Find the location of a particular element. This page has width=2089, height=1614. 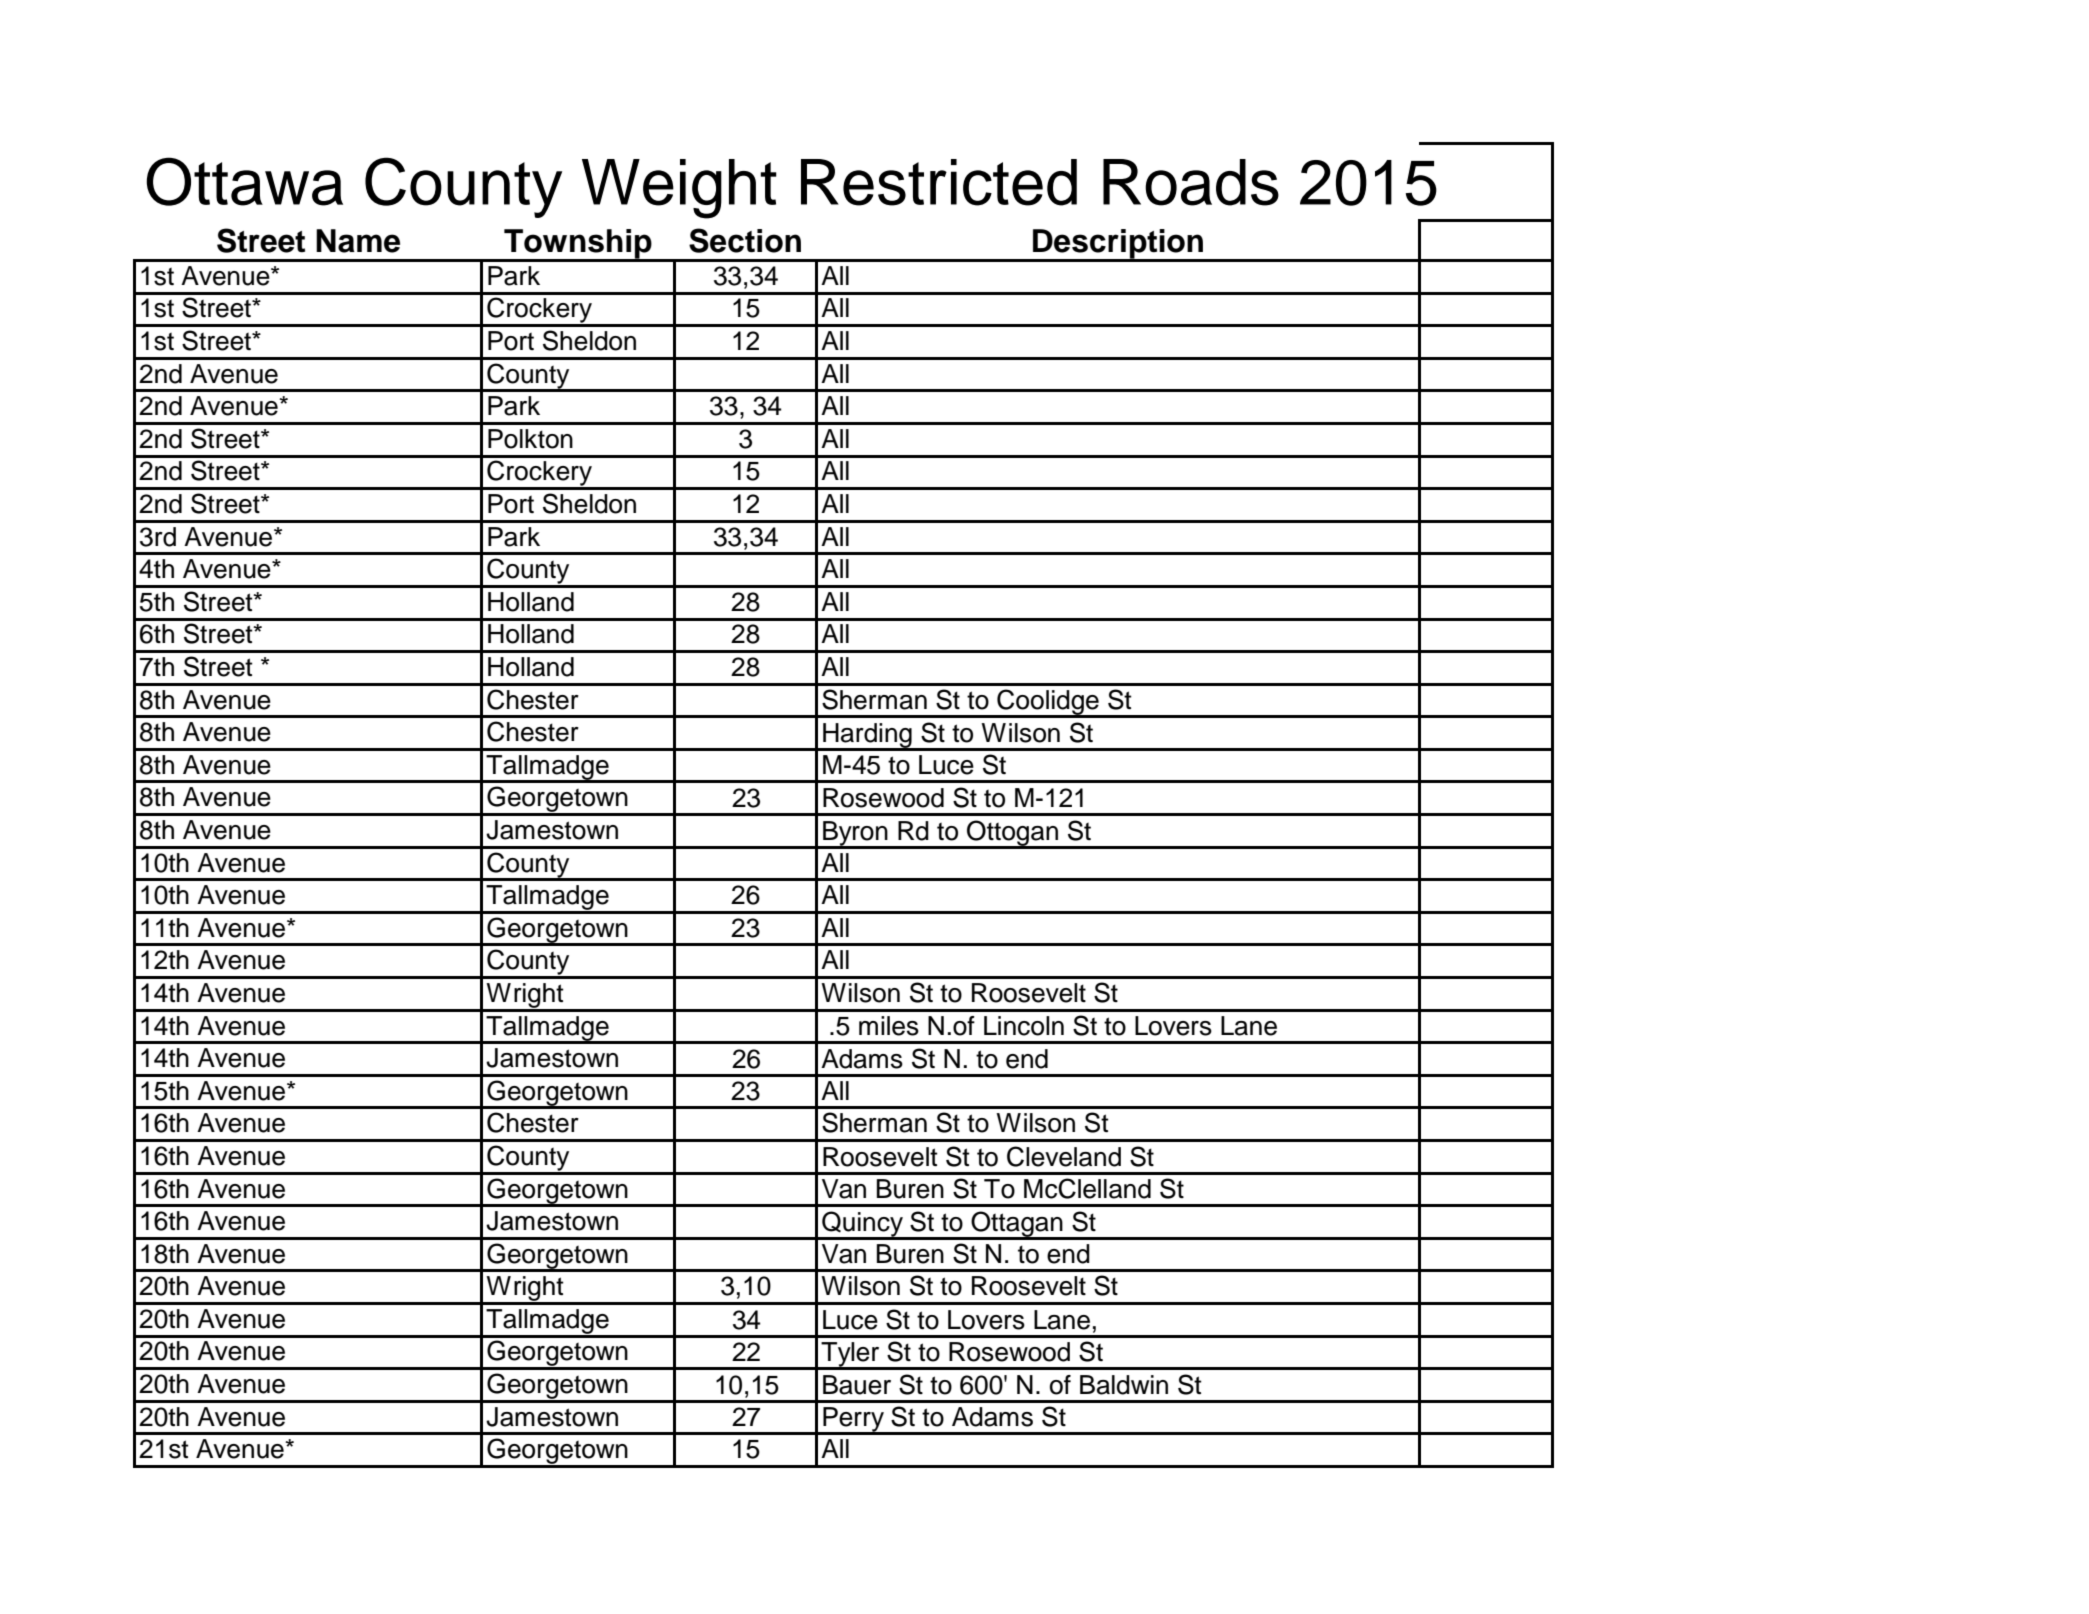

Bauer is located at coordinates (857, 1385).
